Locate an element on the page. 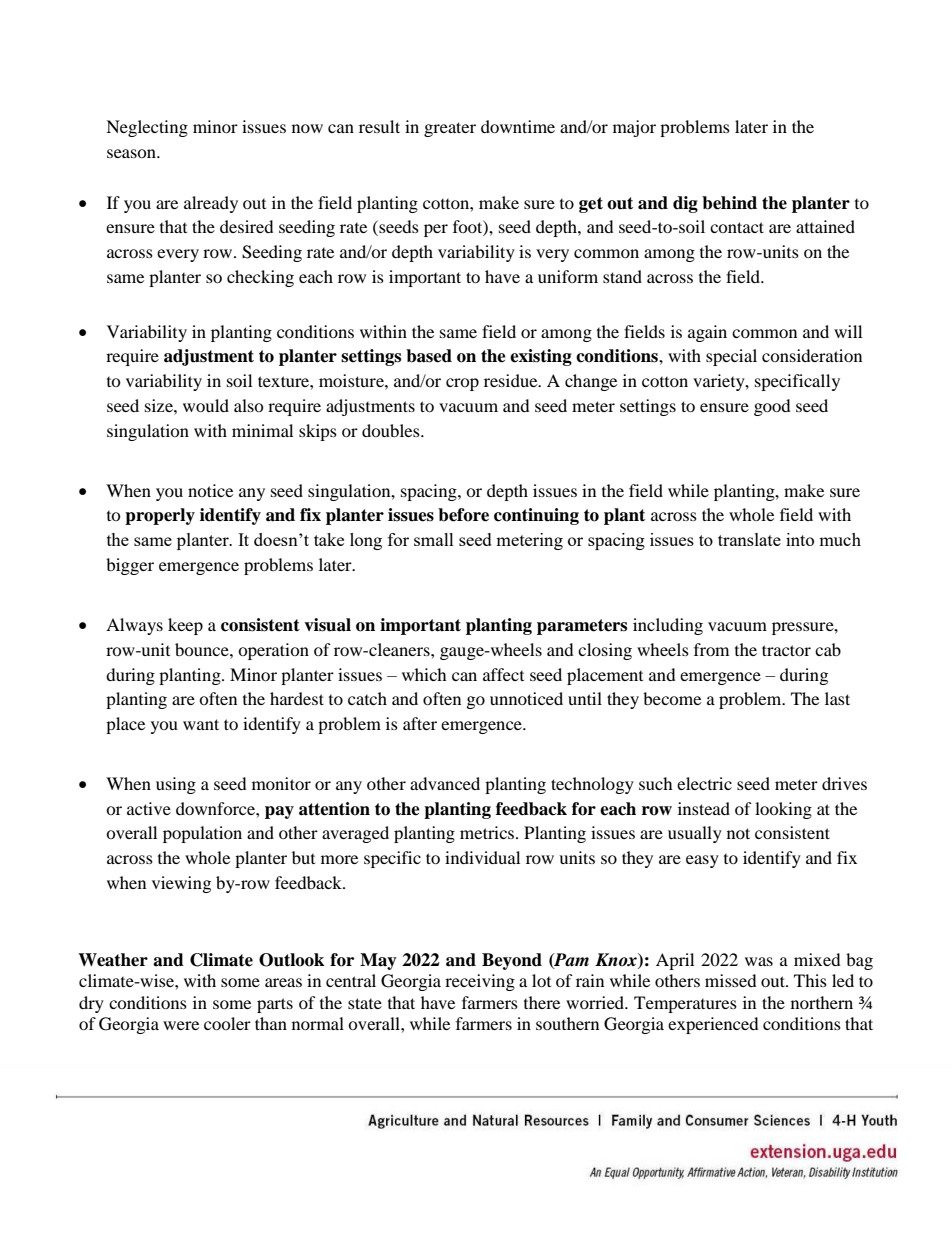  behind is located at coordinates (729, 203).
